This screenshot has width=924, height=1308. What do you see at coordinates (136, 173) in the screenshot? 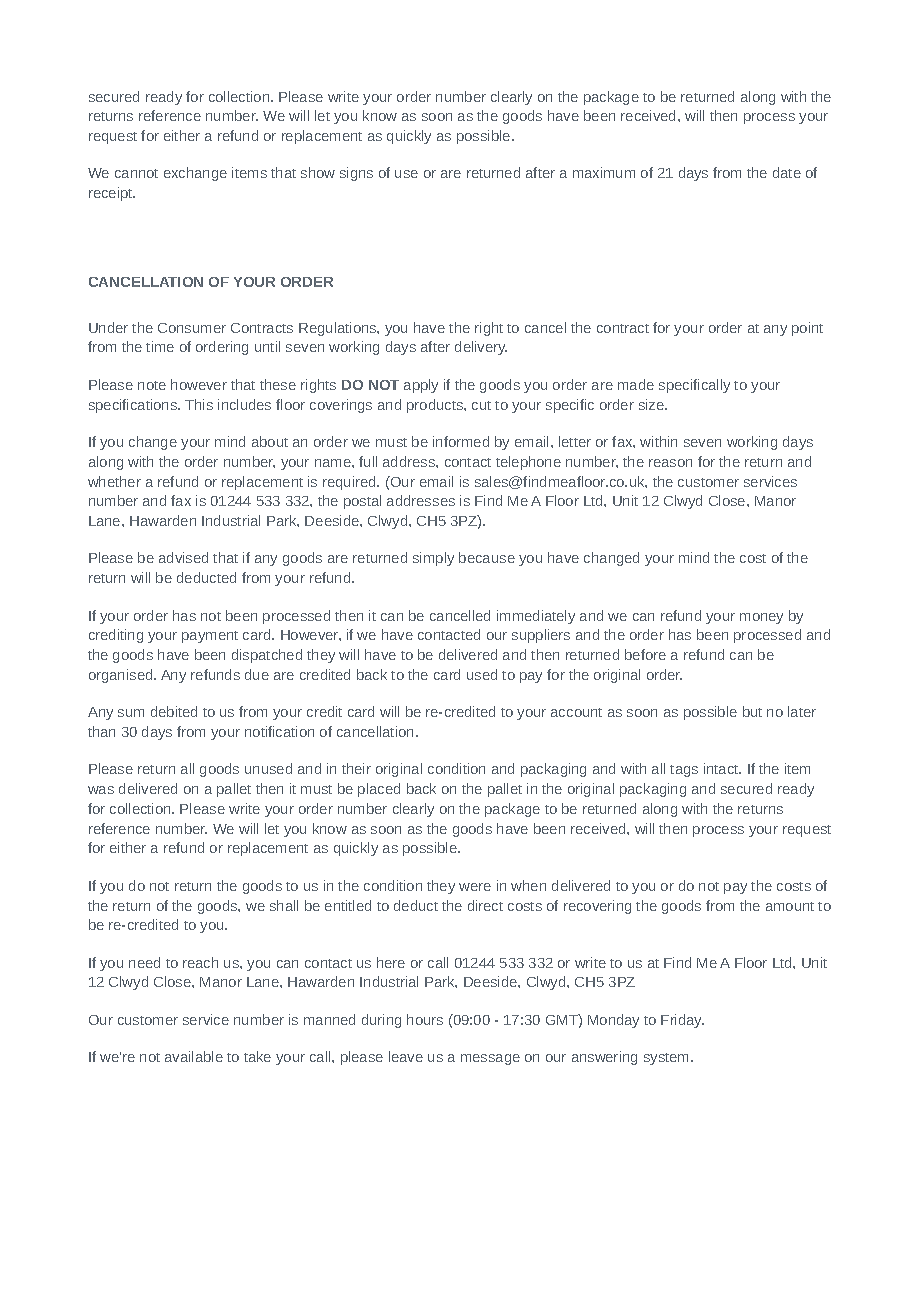
I see `cannot` at bounding box center [136, 173].
